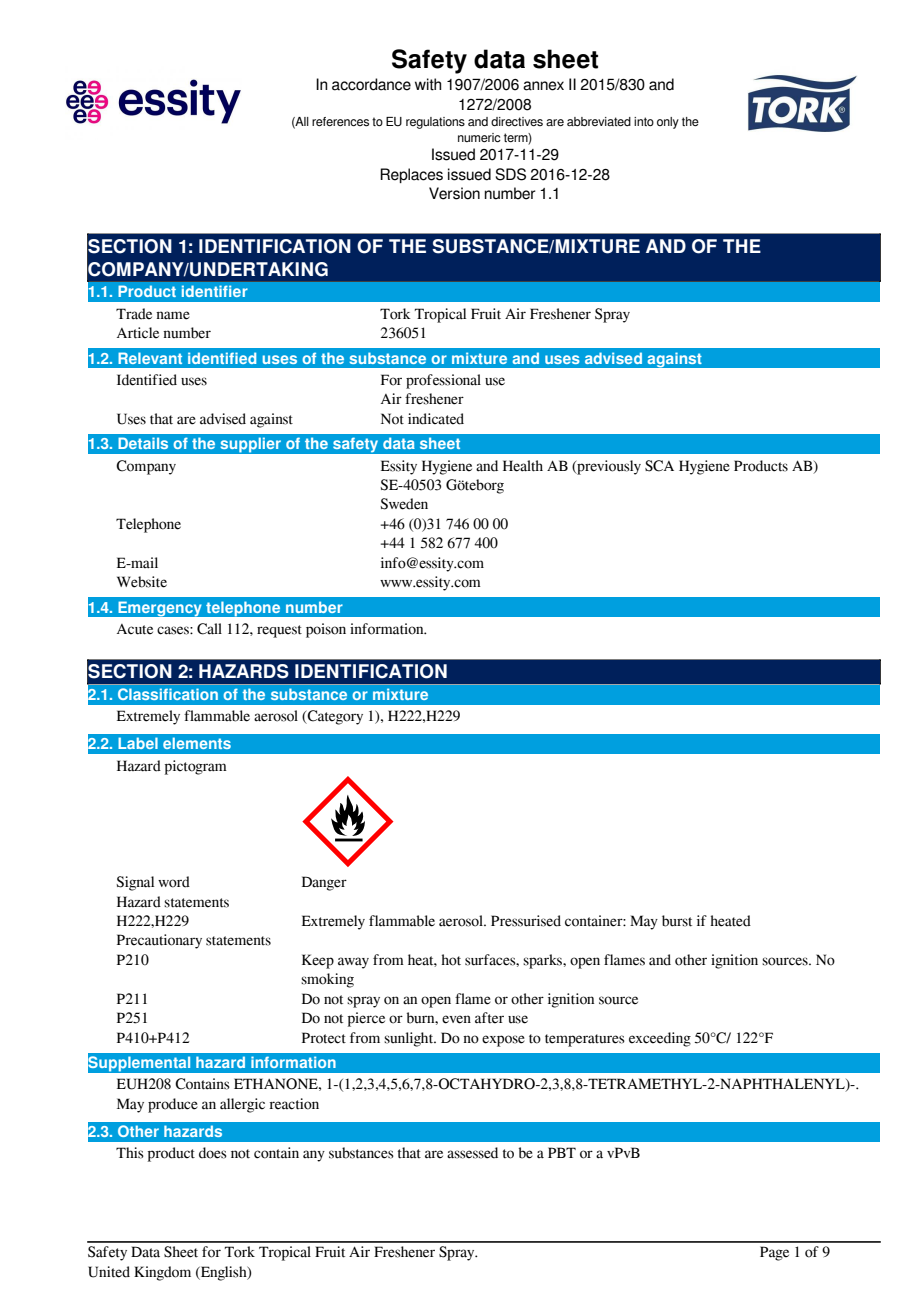 The height and width of the screenshot is (1308, 924). What do you see at coordinates (340, 121) in the screenshot?
I see `references` at bounding box center [340, 121].
